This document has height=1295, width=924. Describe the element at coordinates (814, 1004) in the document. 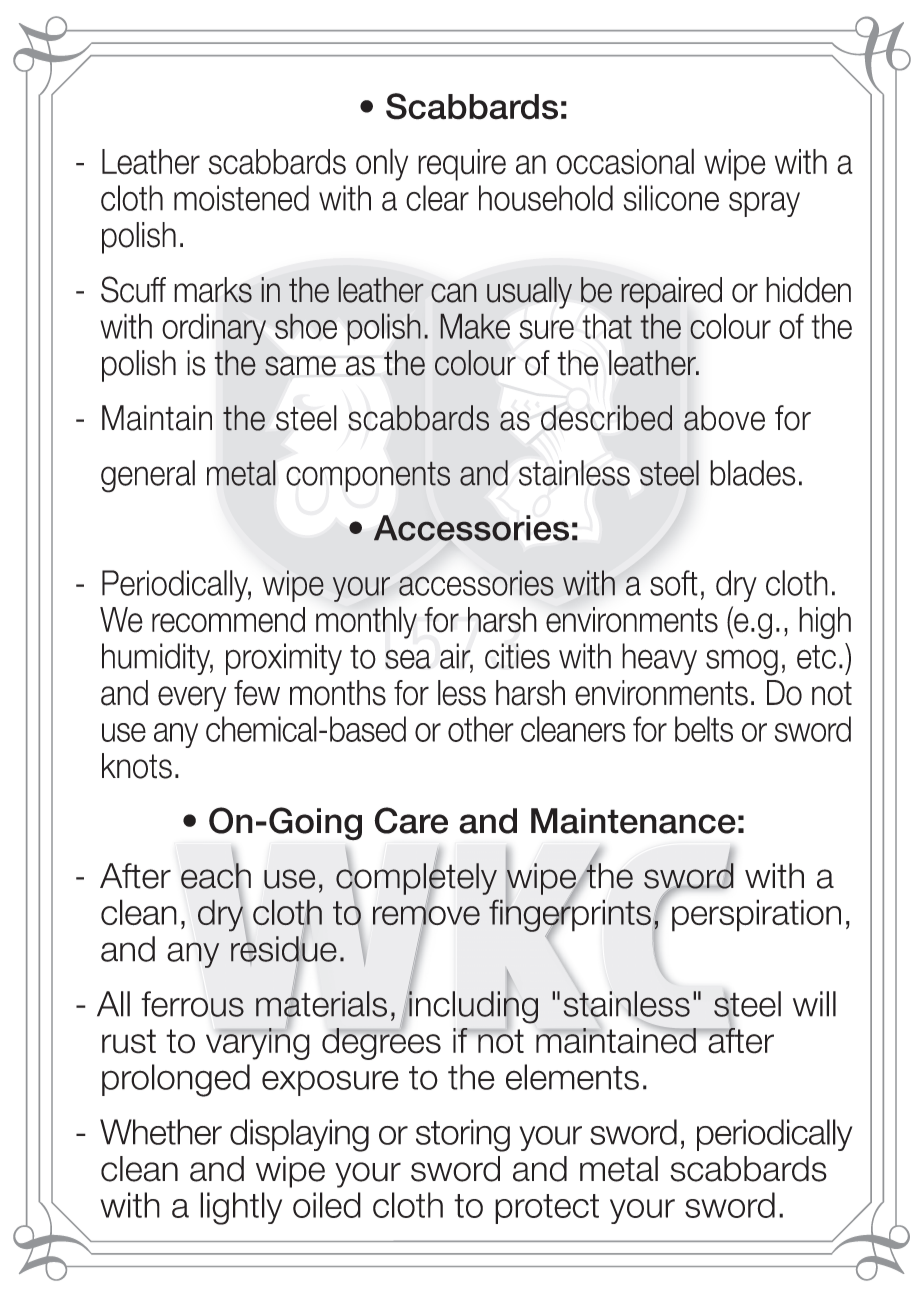

I see `will` at that location.
